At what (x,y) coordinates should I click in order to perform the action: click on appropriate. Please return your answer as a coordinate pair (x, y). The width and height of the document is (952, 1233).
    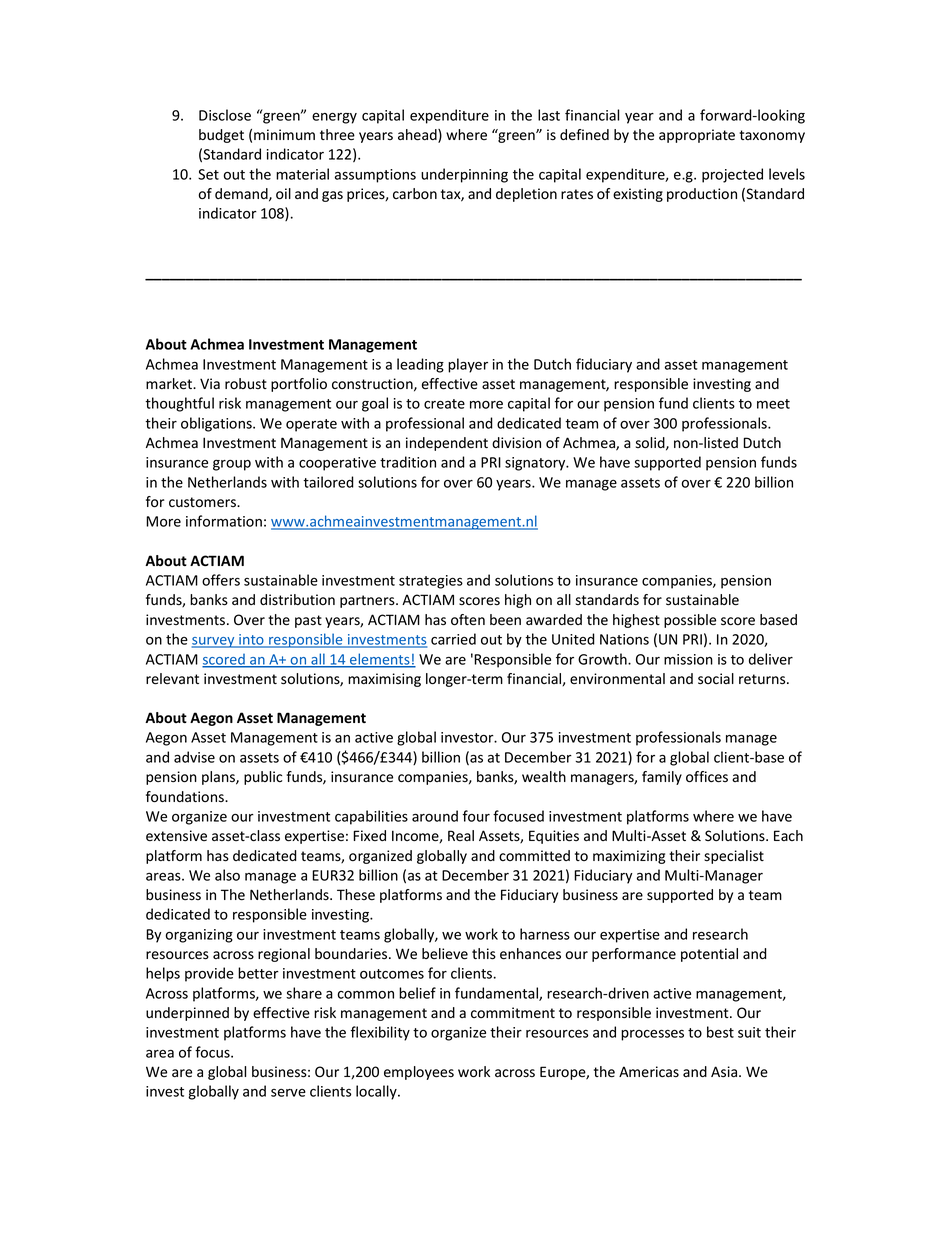
    Looking at the image, I should click on (697, 136).
